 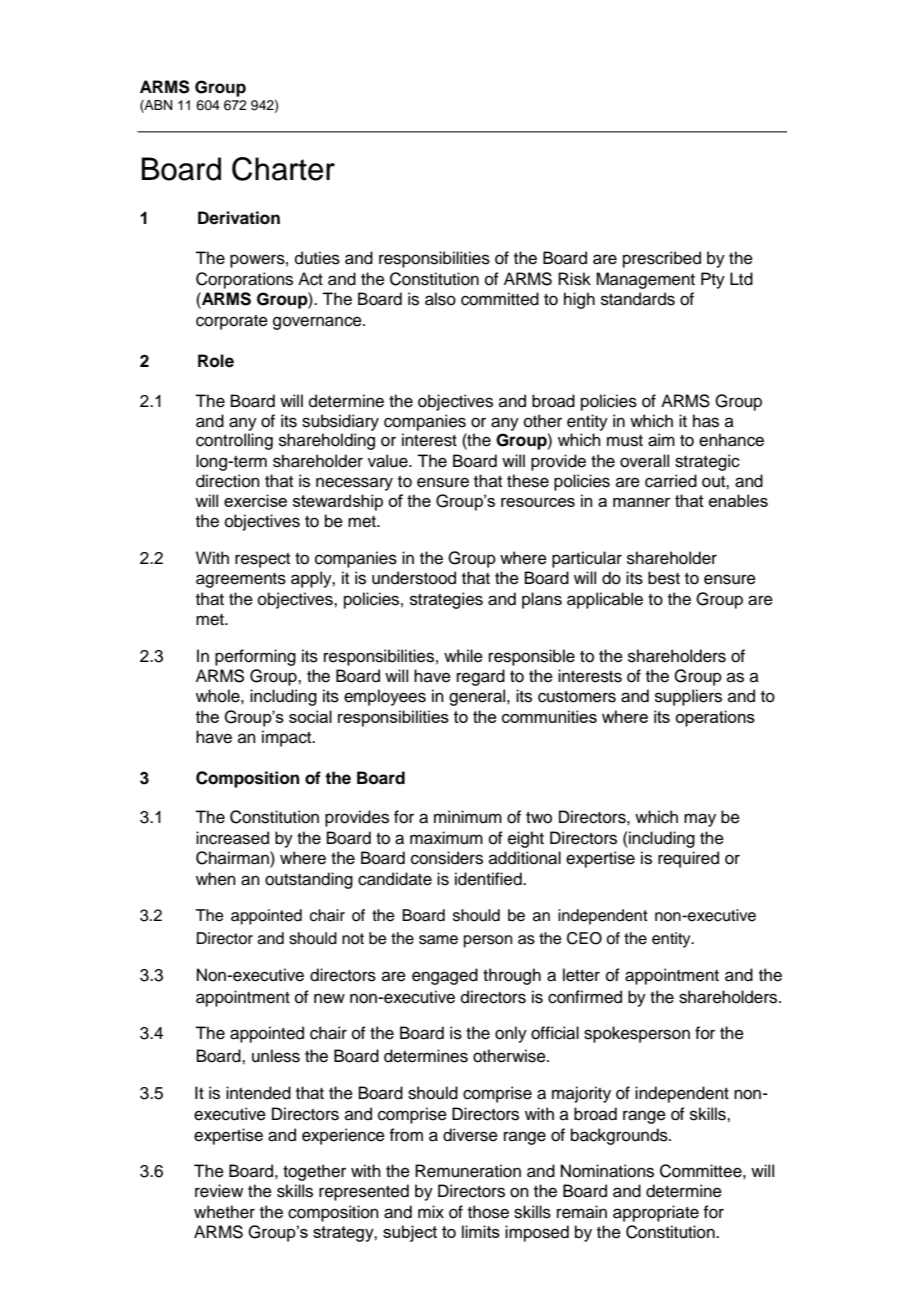 What do you see at coordinates (528, 481) in the image?
I see `these` at bounding box center [528, 481].
